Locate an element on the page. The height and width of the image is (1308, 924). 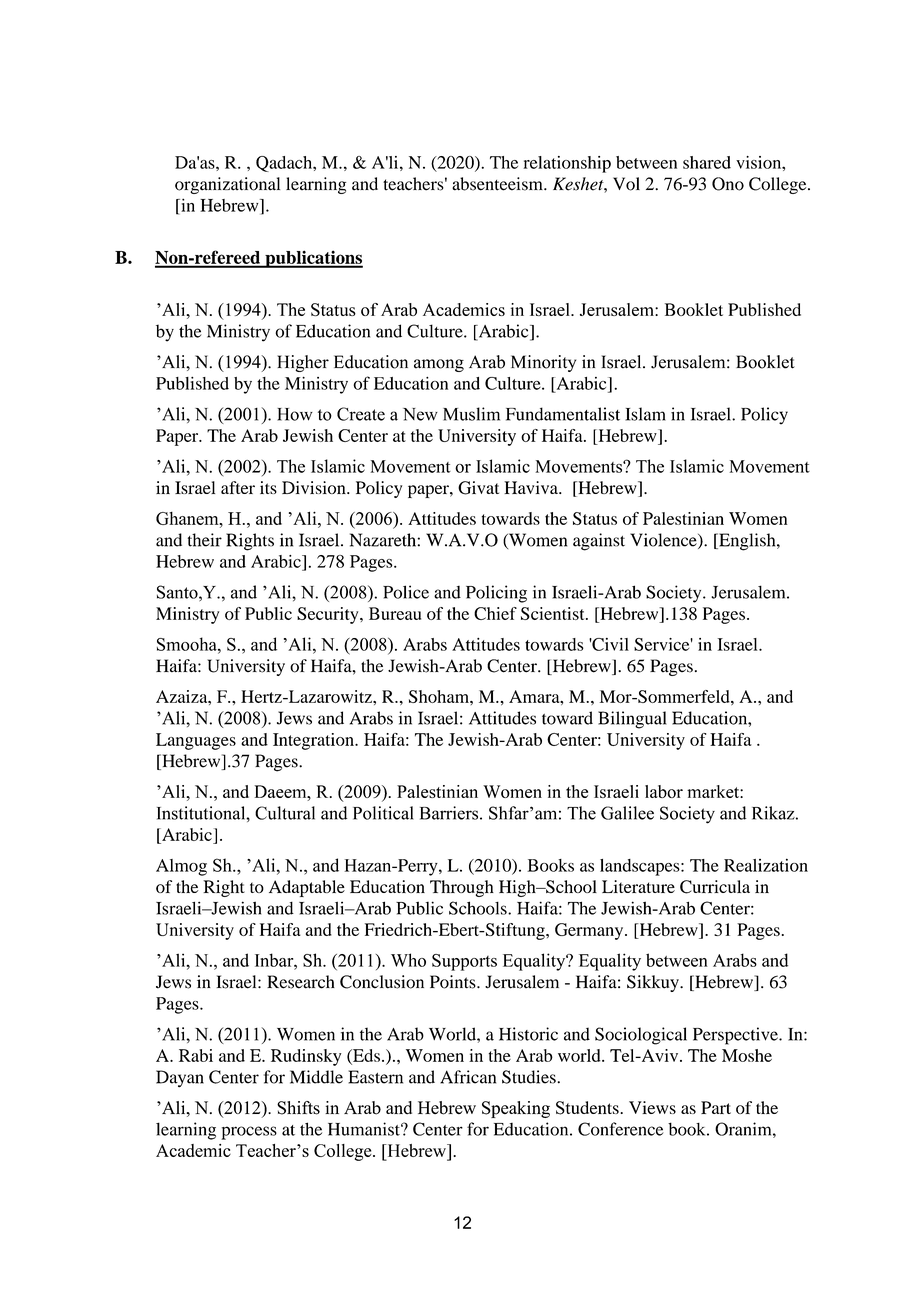
Muslim is located at coordinates (471, 414).
